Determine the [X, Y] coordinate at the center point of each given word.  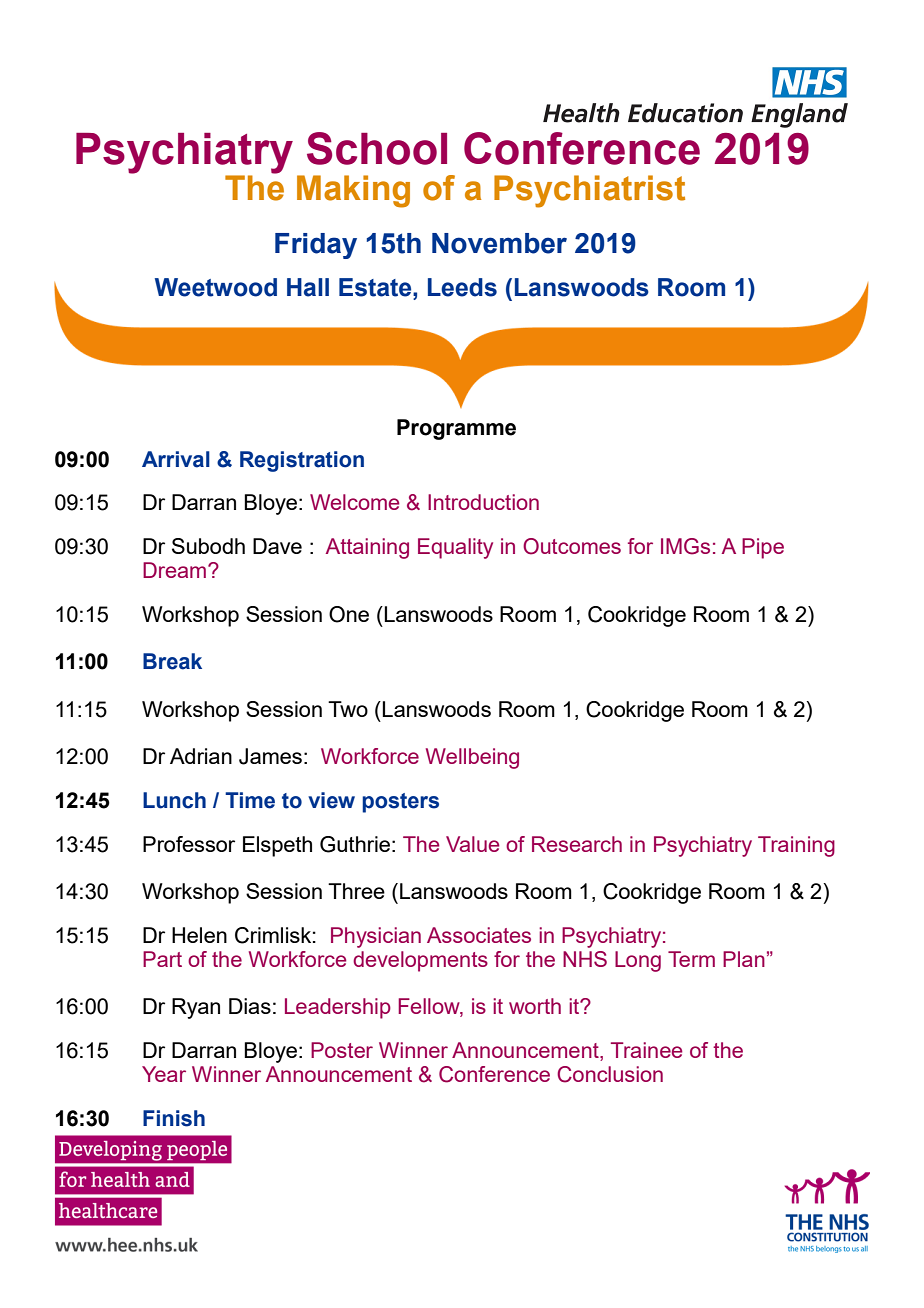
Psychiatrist [589, 191]
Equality [455, 548]
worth [535, 1006]
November [499, 243]
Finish [174, 1118]
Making [353, 191]
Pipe [763, 548]
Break [172, 661]
